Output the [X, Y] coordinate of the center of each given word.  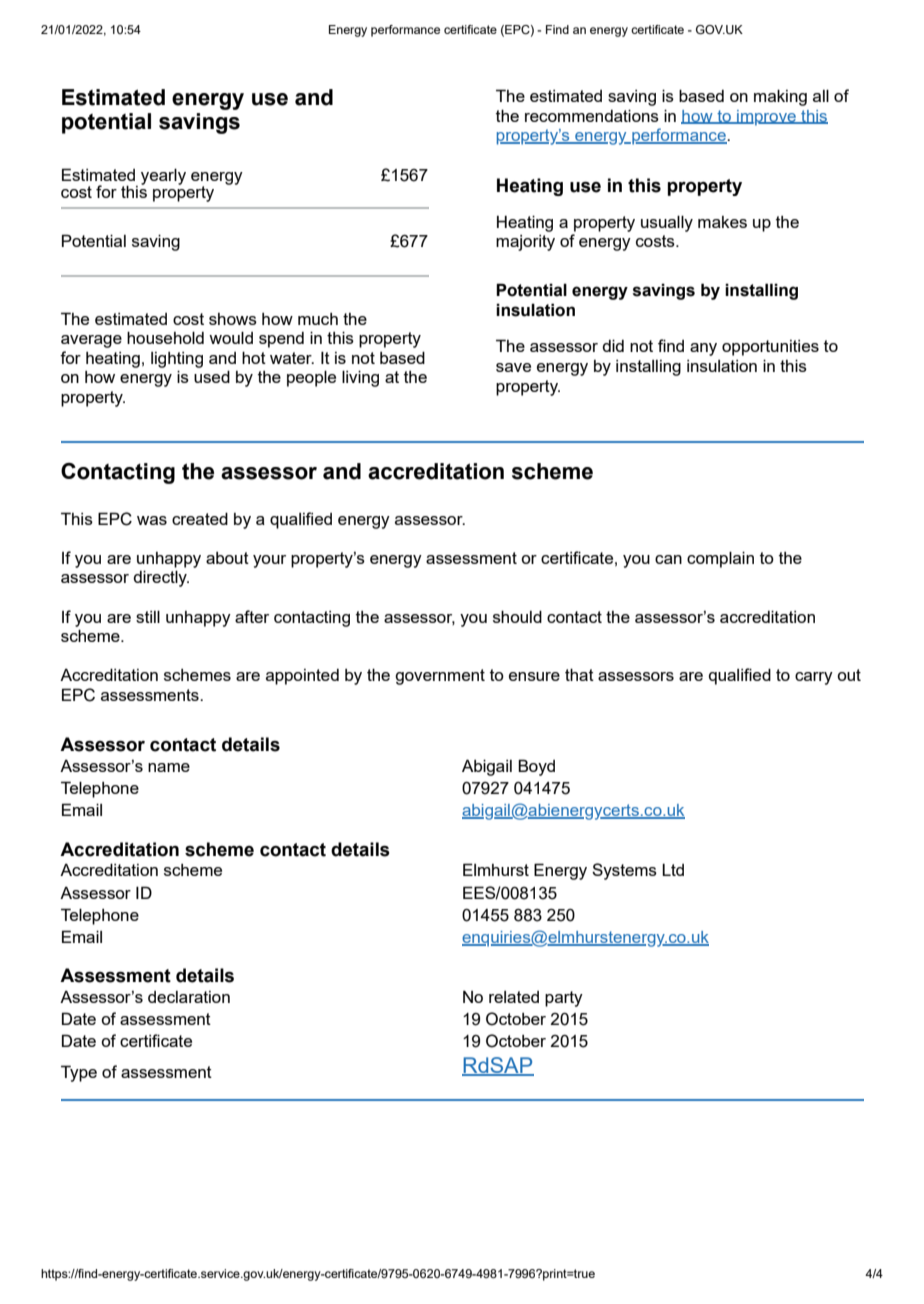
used [212, 376]
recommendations [592, 115]
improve [766, 118]
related [514, 997]
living [360, 378]
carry [814, 678]
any [703, 349]
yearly [163, 176]
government [440, 677]
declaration [189, 997]
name [169, 767]
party [564, 999]
